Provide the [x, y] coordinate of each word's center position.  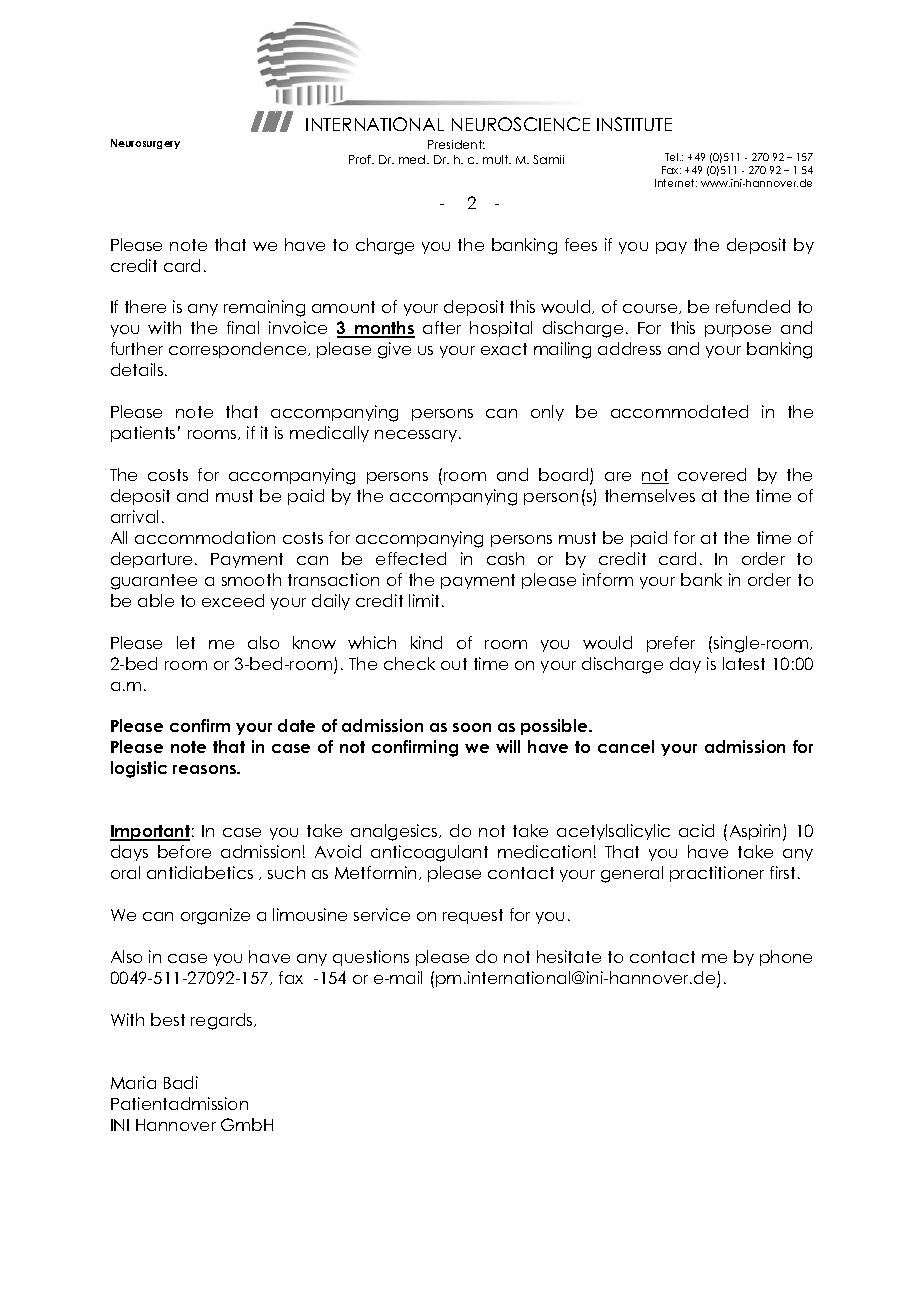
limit [426, 600]
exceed [233, 600]
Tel [673, 157]
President [456, 144]
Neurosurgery [145, 144]
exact [504, 349]
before [184, 851]
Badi [181, 1082]
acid [696, 830]
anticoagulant [429, 853]
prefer [671, 644]
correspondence [239, 350]
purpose [738, 331]
